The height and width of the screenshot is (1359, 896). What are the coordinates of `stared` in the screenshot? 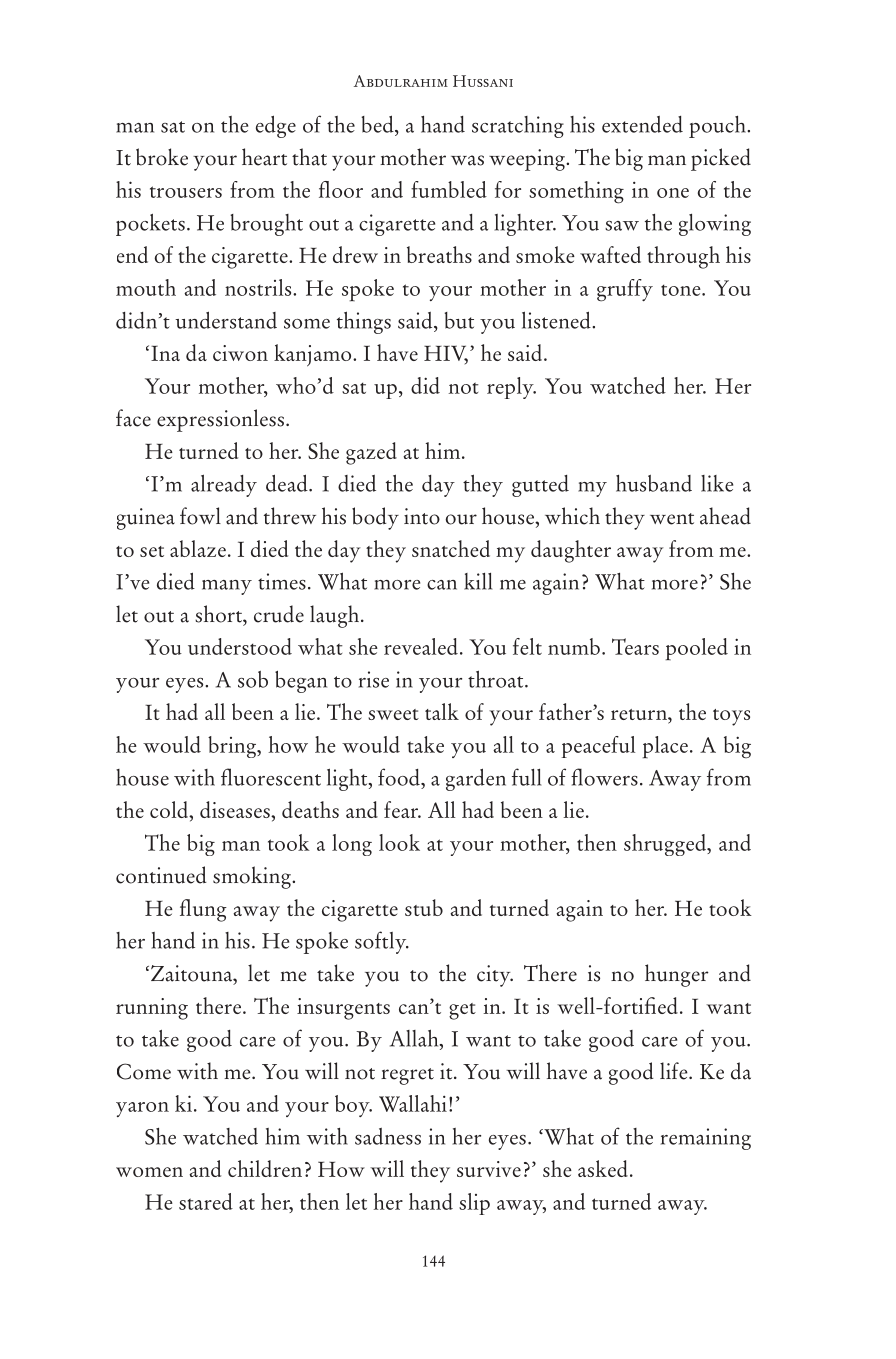 It's located at (206, 1201).
